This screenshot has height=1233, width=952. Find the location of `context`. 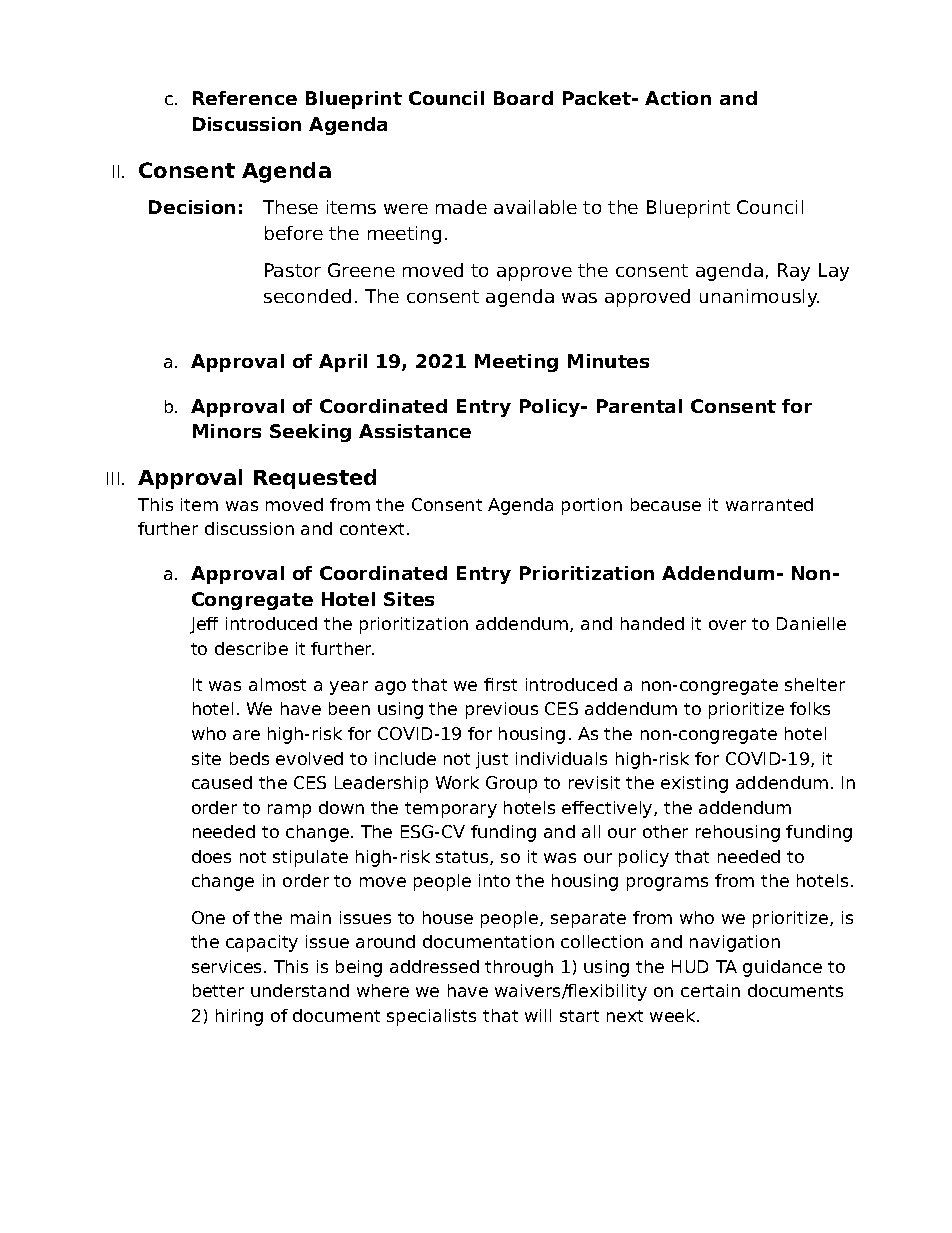

context is located at coordinates (372, 529).
